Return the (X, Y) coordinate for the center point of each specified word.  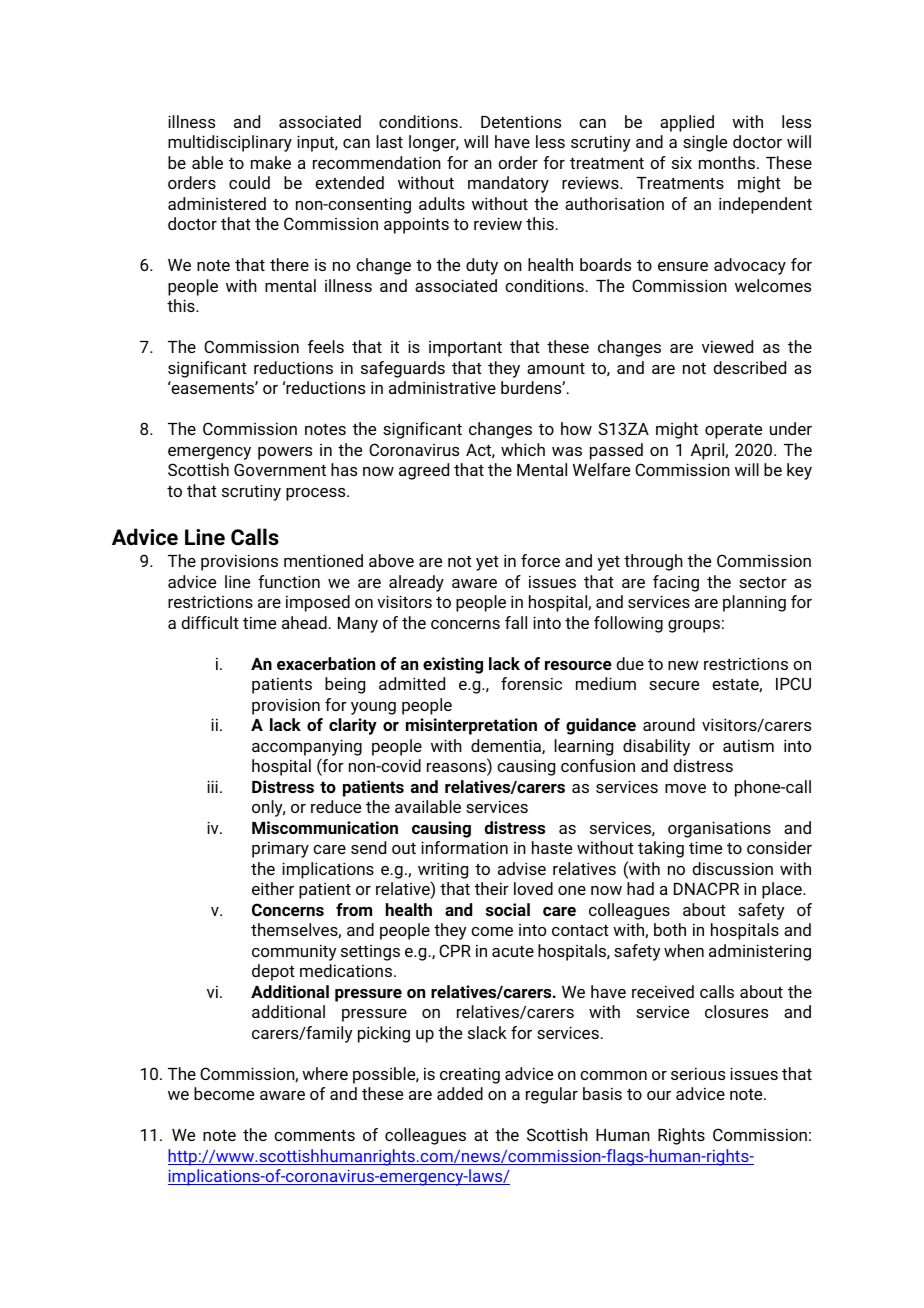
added (460, 1093)
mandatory (508, 184)
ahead (304, 622)
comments (314, 1135)
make (271, 162)
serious (698, 1073)
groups (694, 626)
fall (516, 622)
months (727, 162)
